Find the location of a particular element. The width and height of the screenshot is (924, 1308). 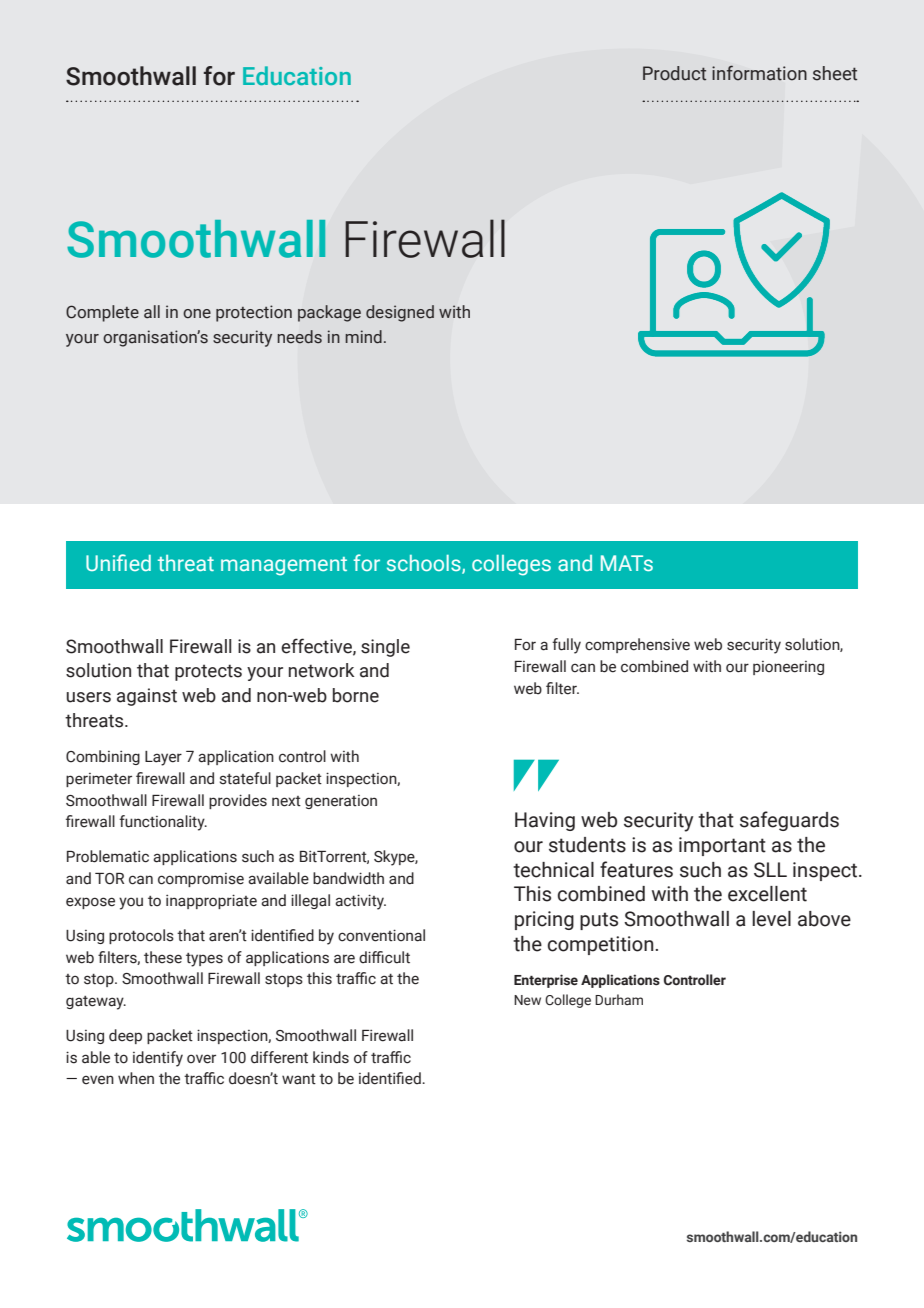

identify is located at coordinates (158, 1059).
